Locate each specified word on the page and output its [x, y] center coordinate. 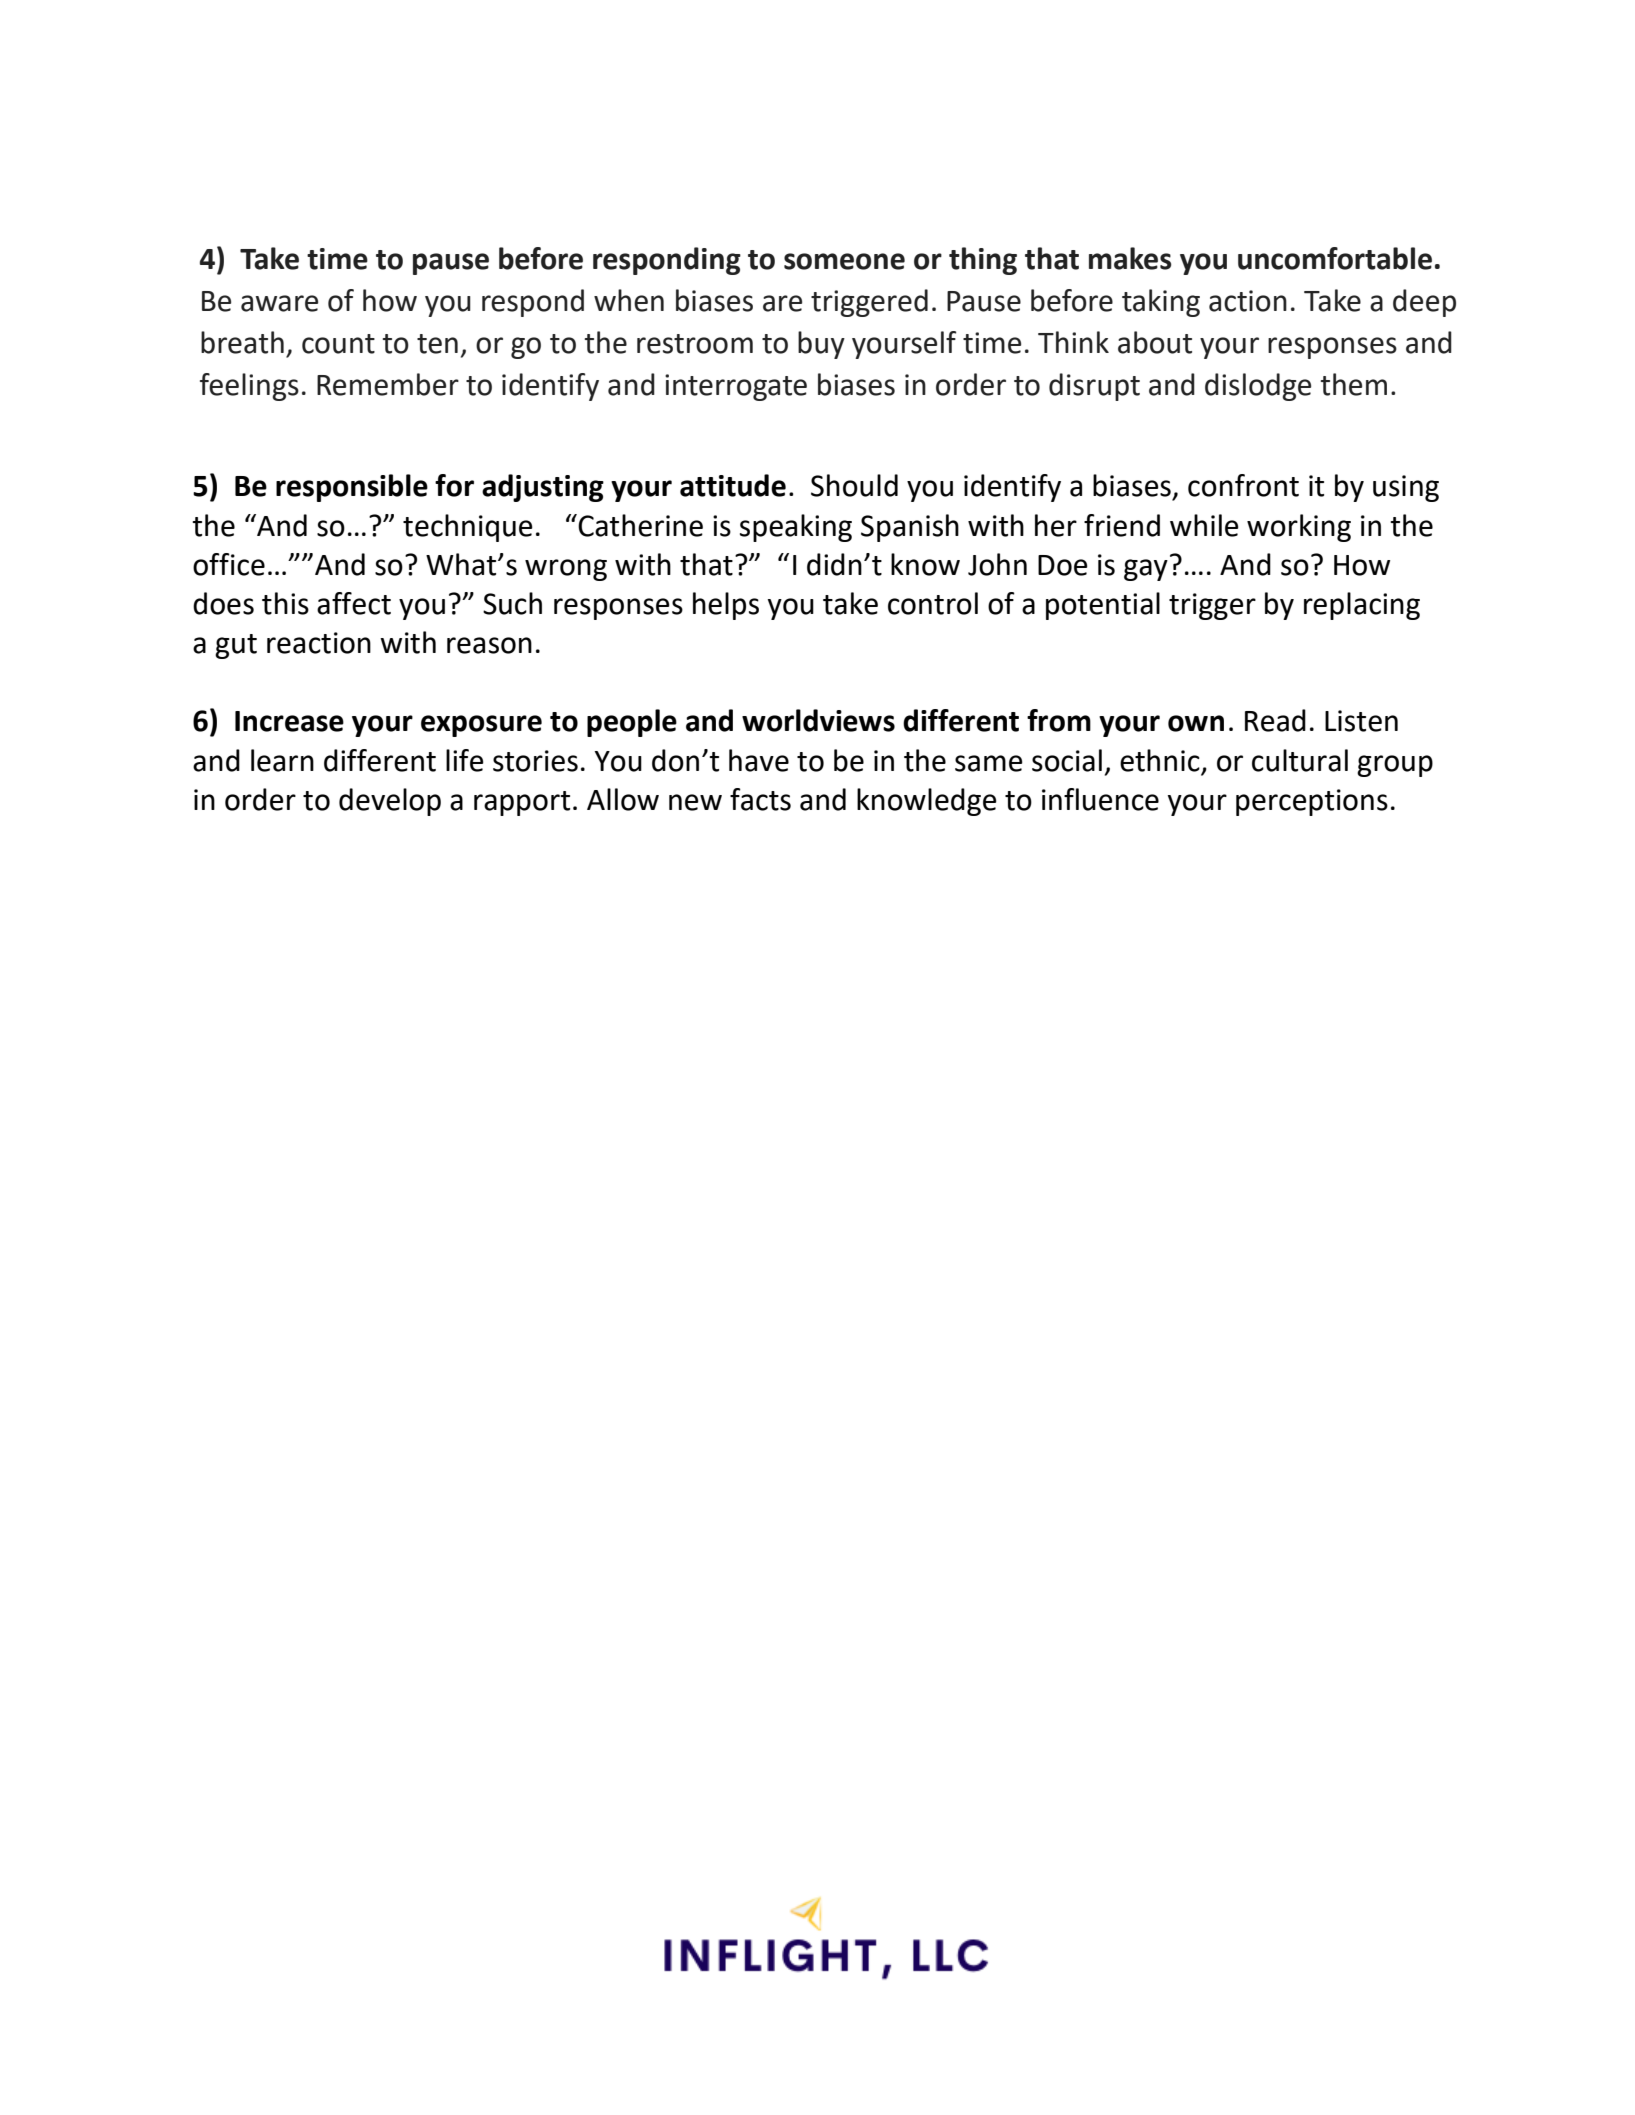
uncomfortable [1335, 258]
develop [390, 802]
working [1299, 528]
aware [279, 303]
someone [844, 261]
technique [468, 528]
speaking [796, 528]
